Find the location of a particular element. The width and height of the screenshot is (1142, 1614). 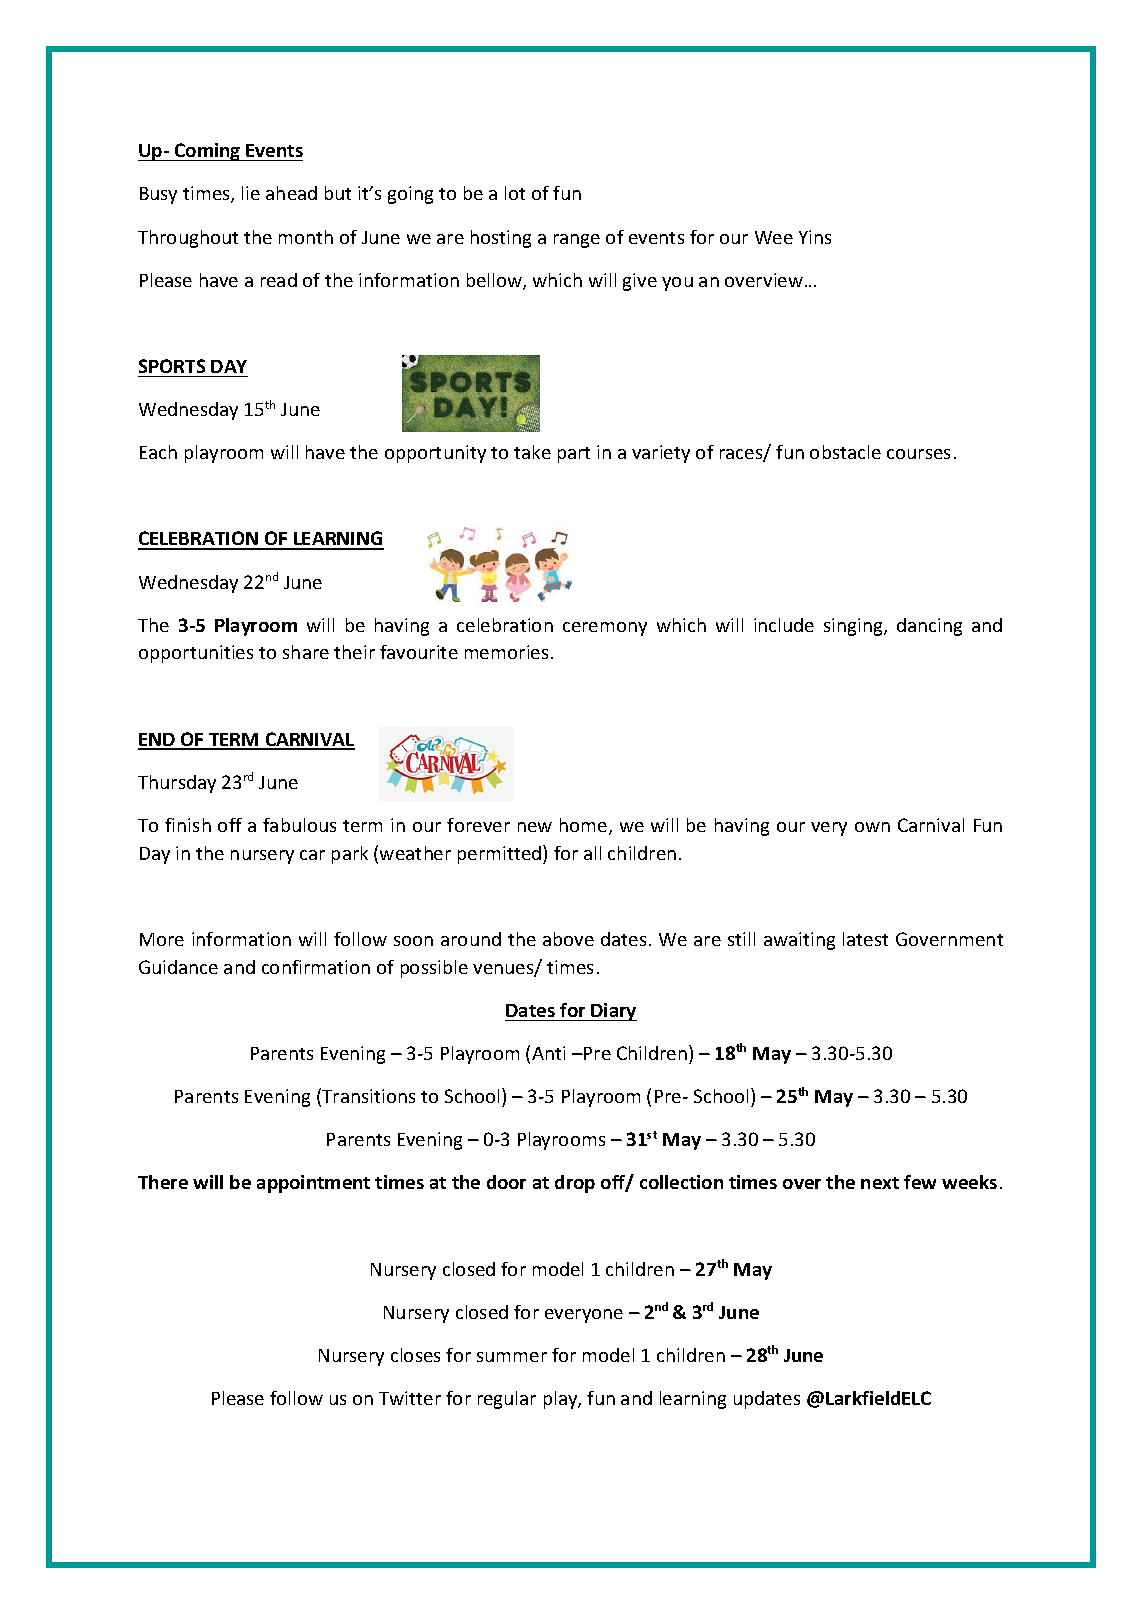

drop is located at coordinates (575, 1184).
